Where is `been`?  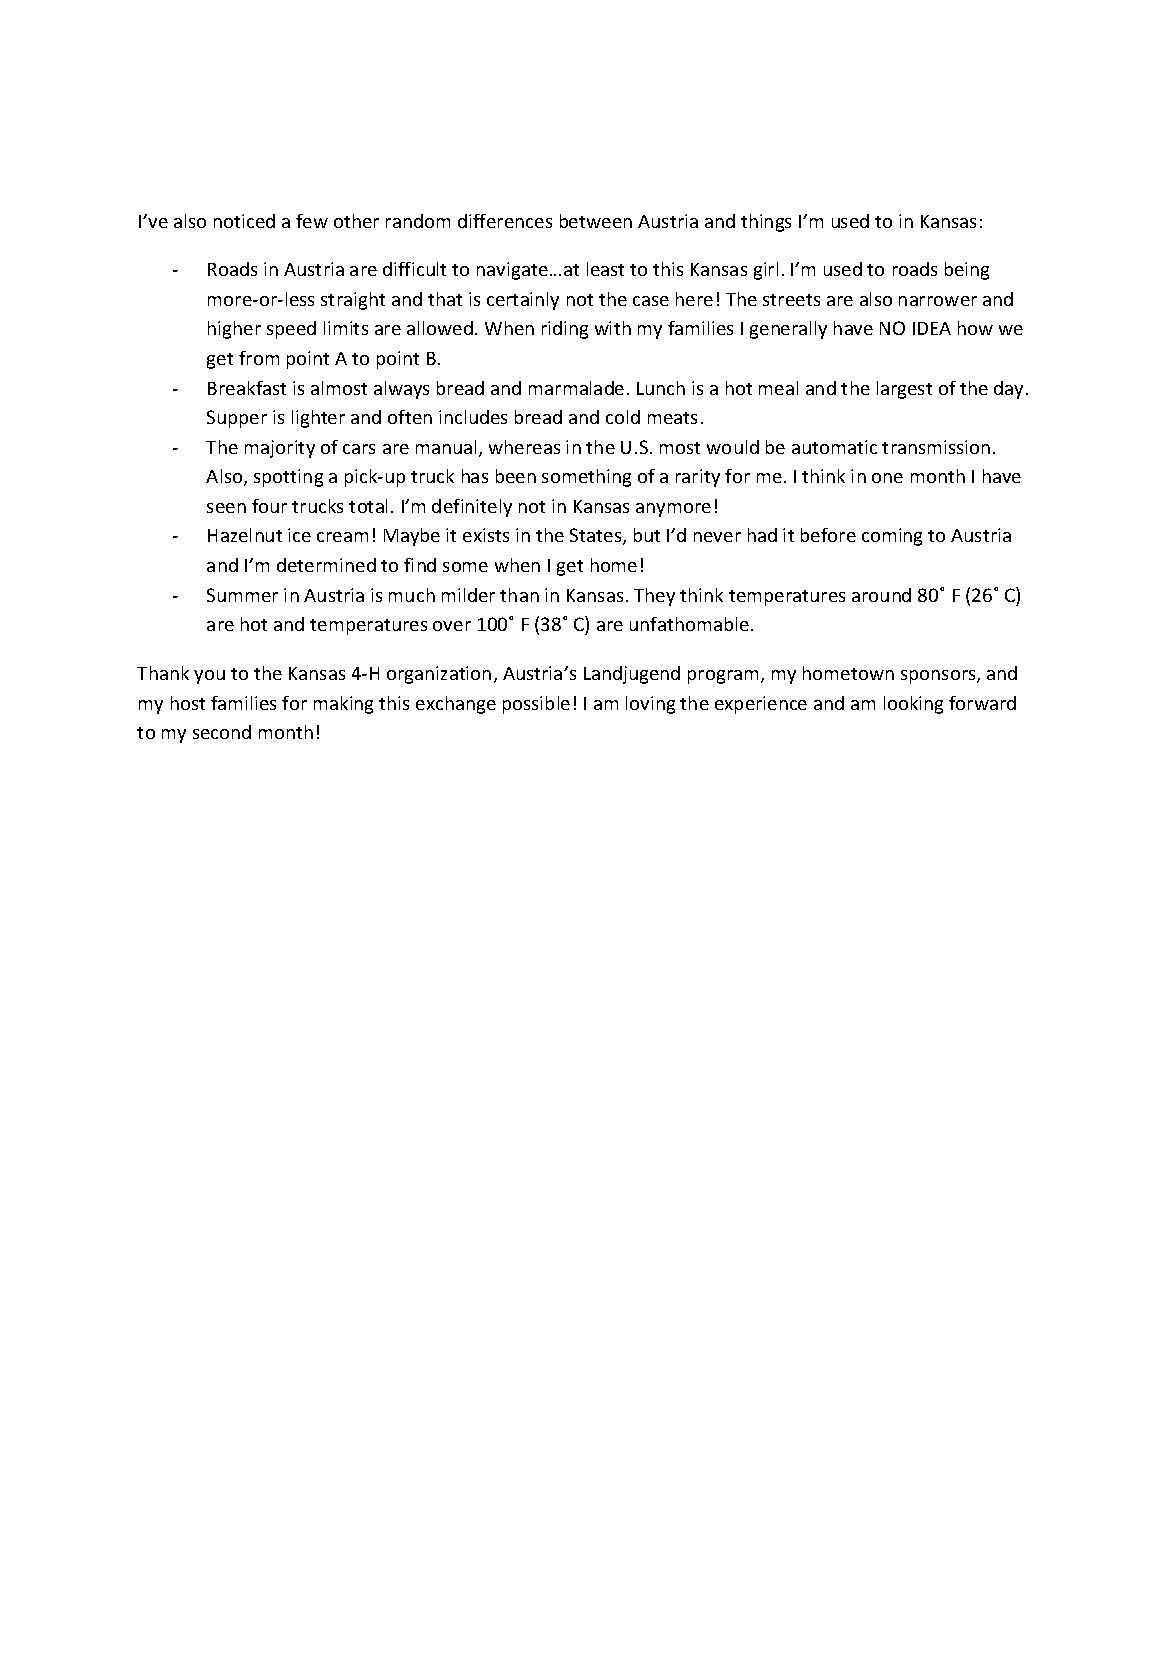 been is located at coordinates (516, 476).
